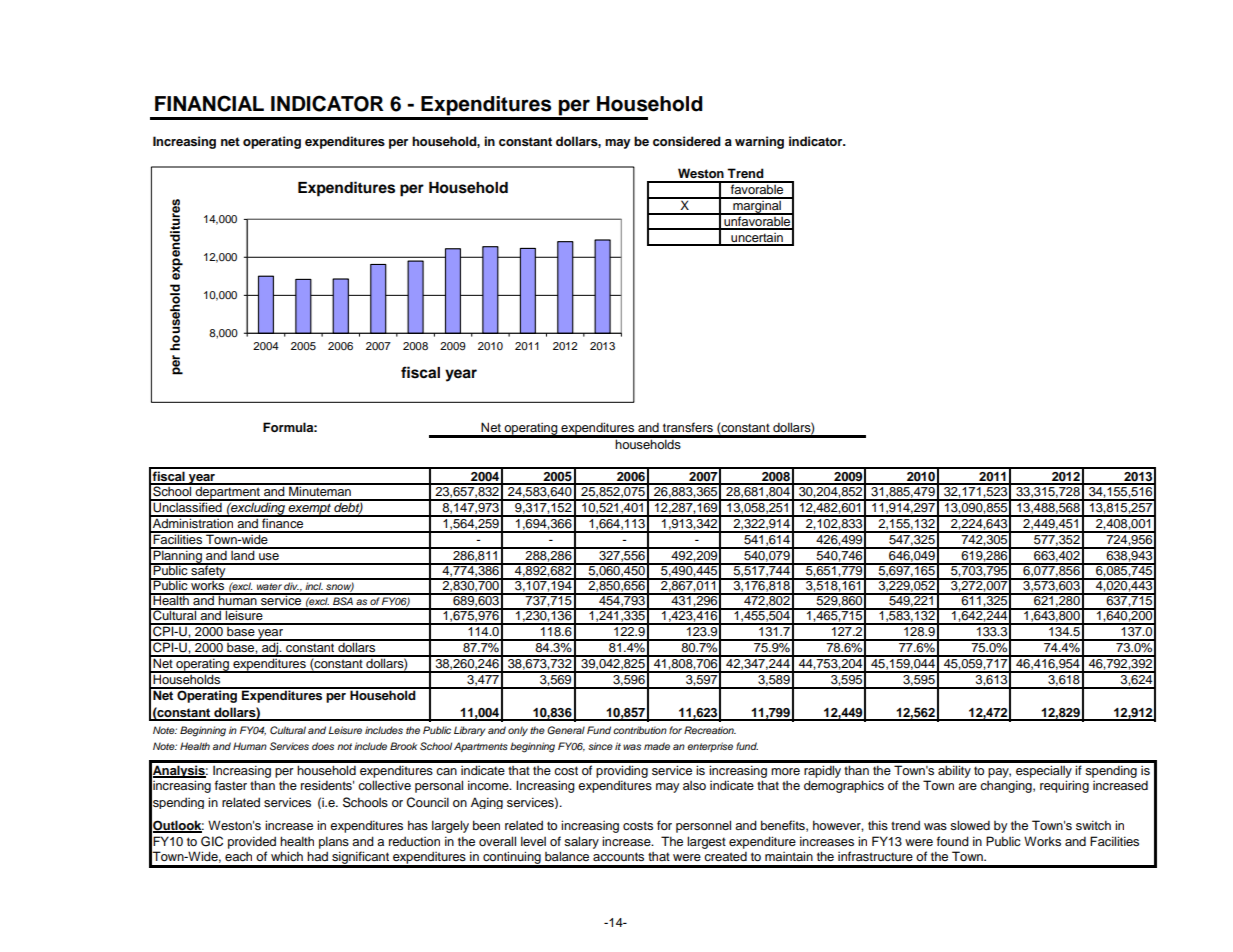  I want to click on warning, so click(759, 142).
